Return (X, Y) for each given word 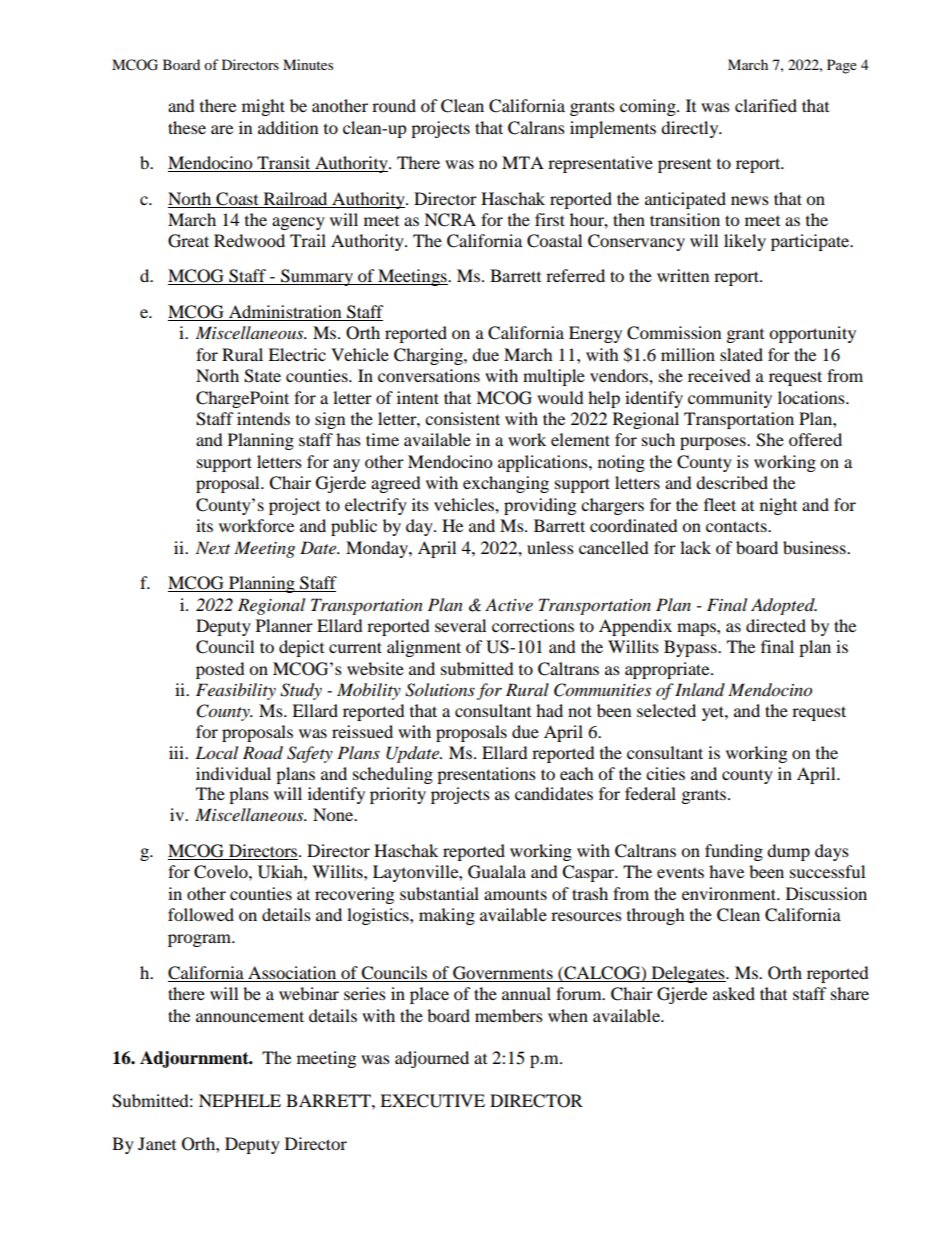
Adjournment (195, 1059)
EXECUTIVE (432, 1101)
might (263, 107)
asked (734, 993)
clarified (766, 105)
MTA (523, 162)
